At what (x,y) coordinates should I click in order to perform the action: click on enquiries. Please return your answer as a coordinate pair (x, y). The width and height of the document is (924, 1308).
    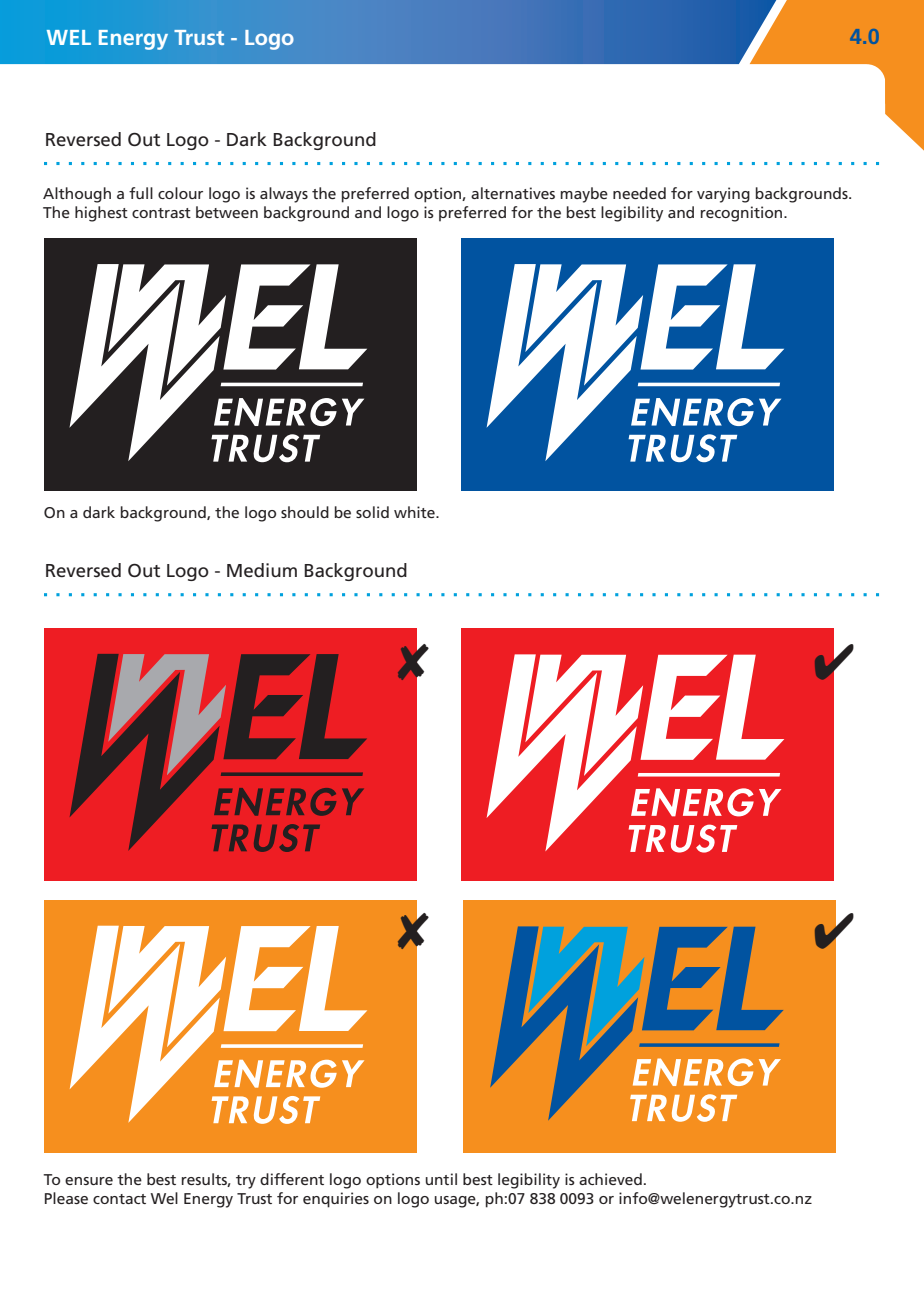
    Looking at the image, I should click on (336, 1200).
